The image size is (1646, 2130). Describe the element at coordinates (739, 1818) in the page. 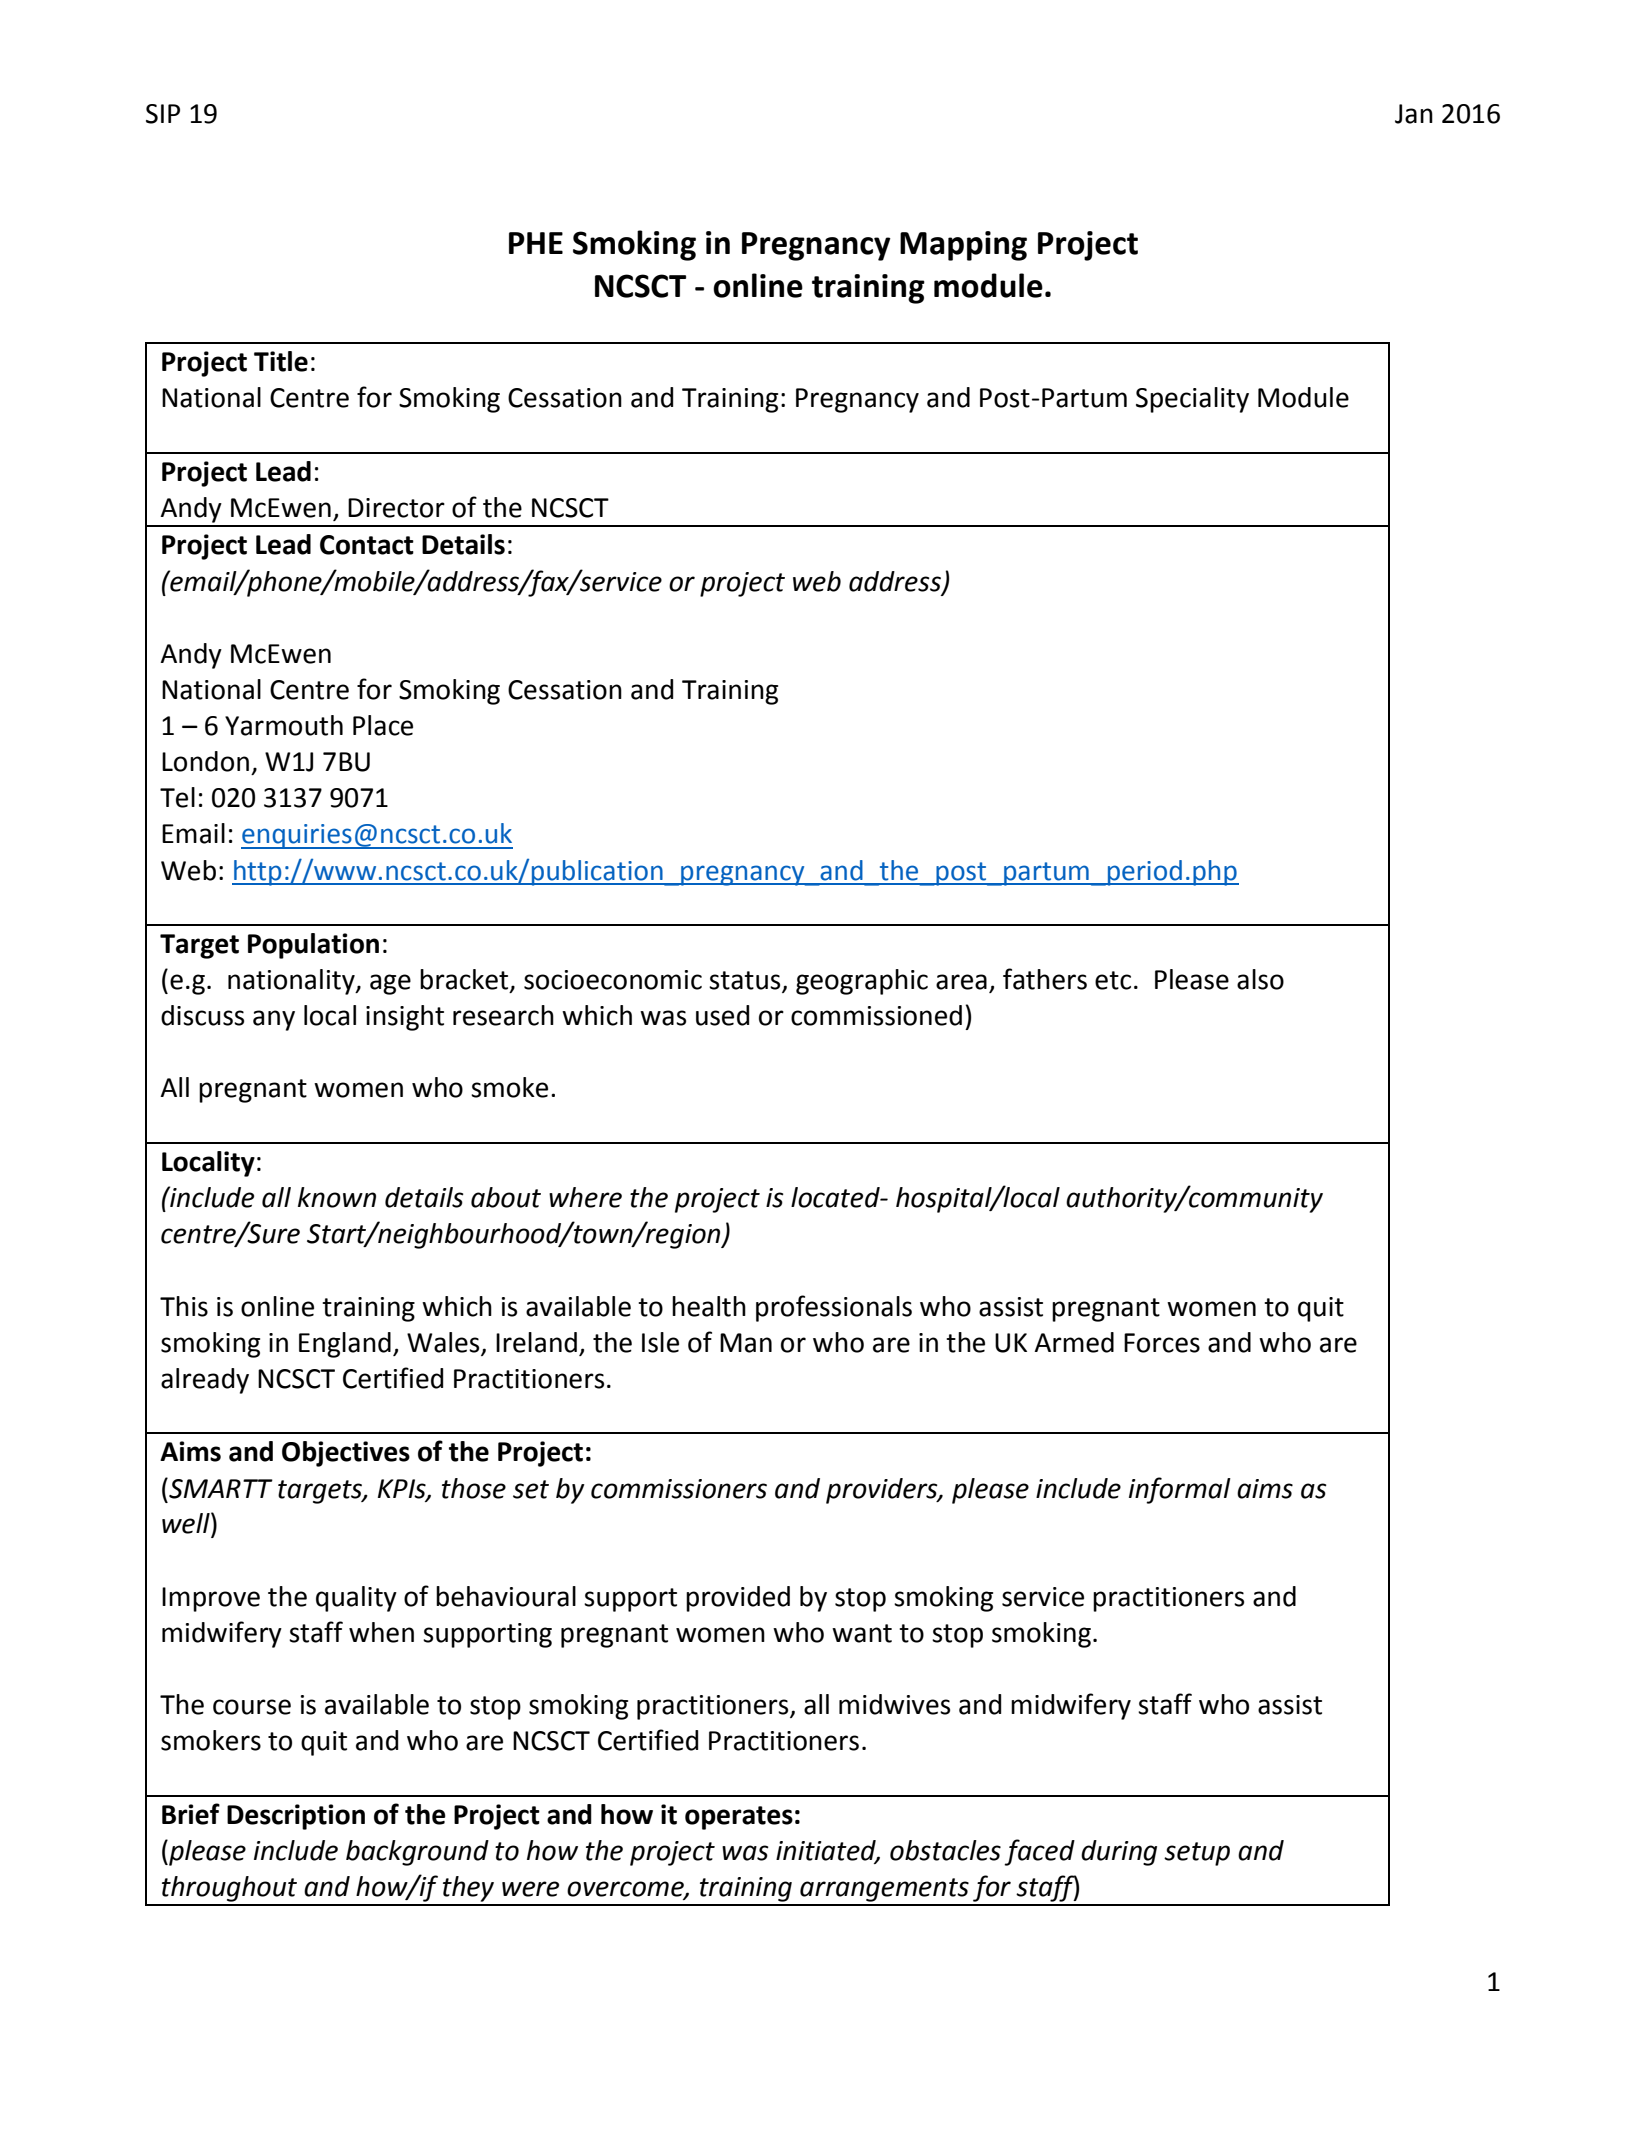

I see `operates` at that location.
